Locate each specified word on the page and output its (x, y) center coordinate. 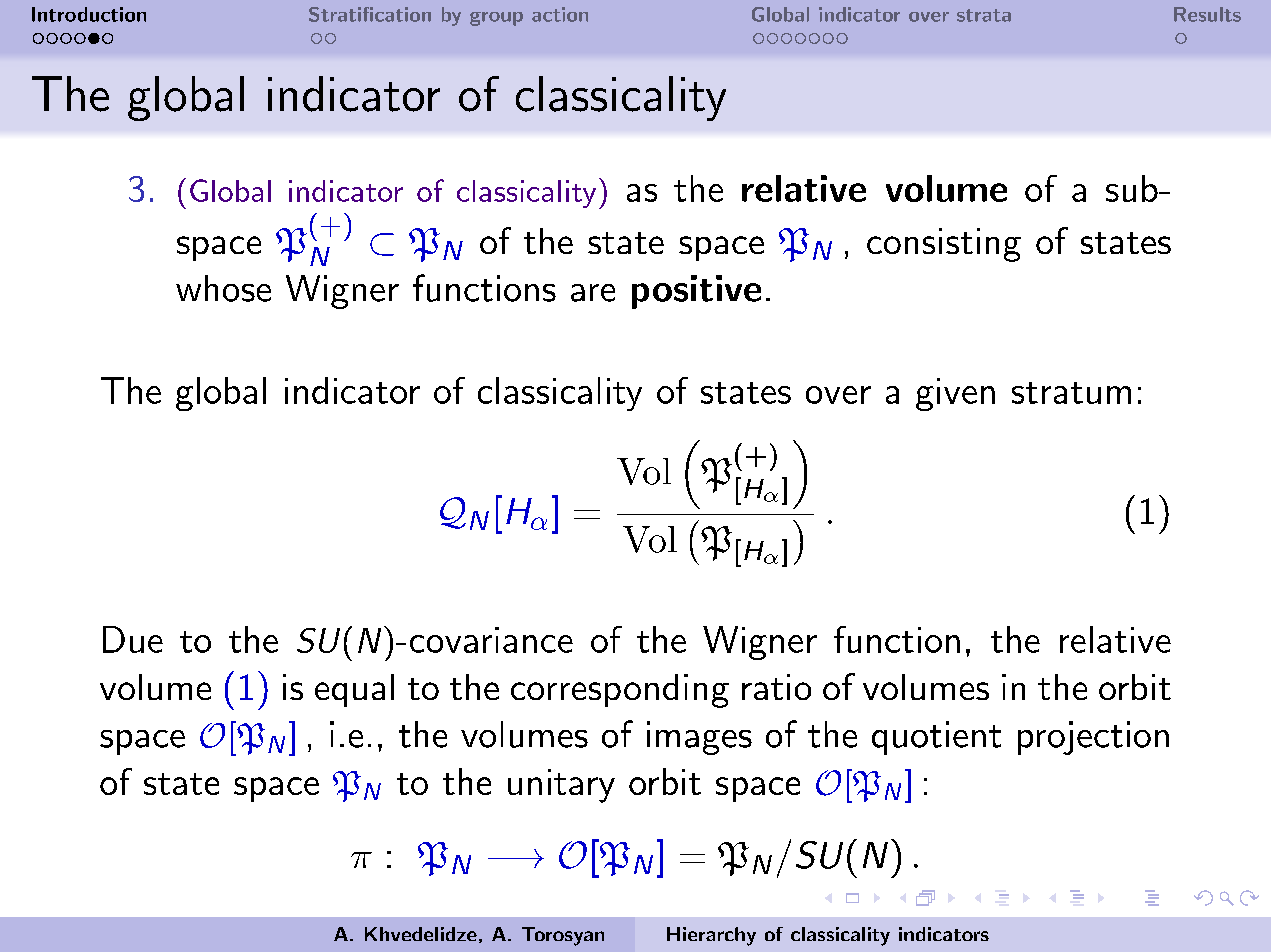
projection (1093, 738)
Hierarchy (711, 936)
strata (984, 15)
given (955, 394)
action (560, 14)
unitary (561, 786)
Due (133, 639)
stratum (1071, 393)
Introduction (89, 14)
